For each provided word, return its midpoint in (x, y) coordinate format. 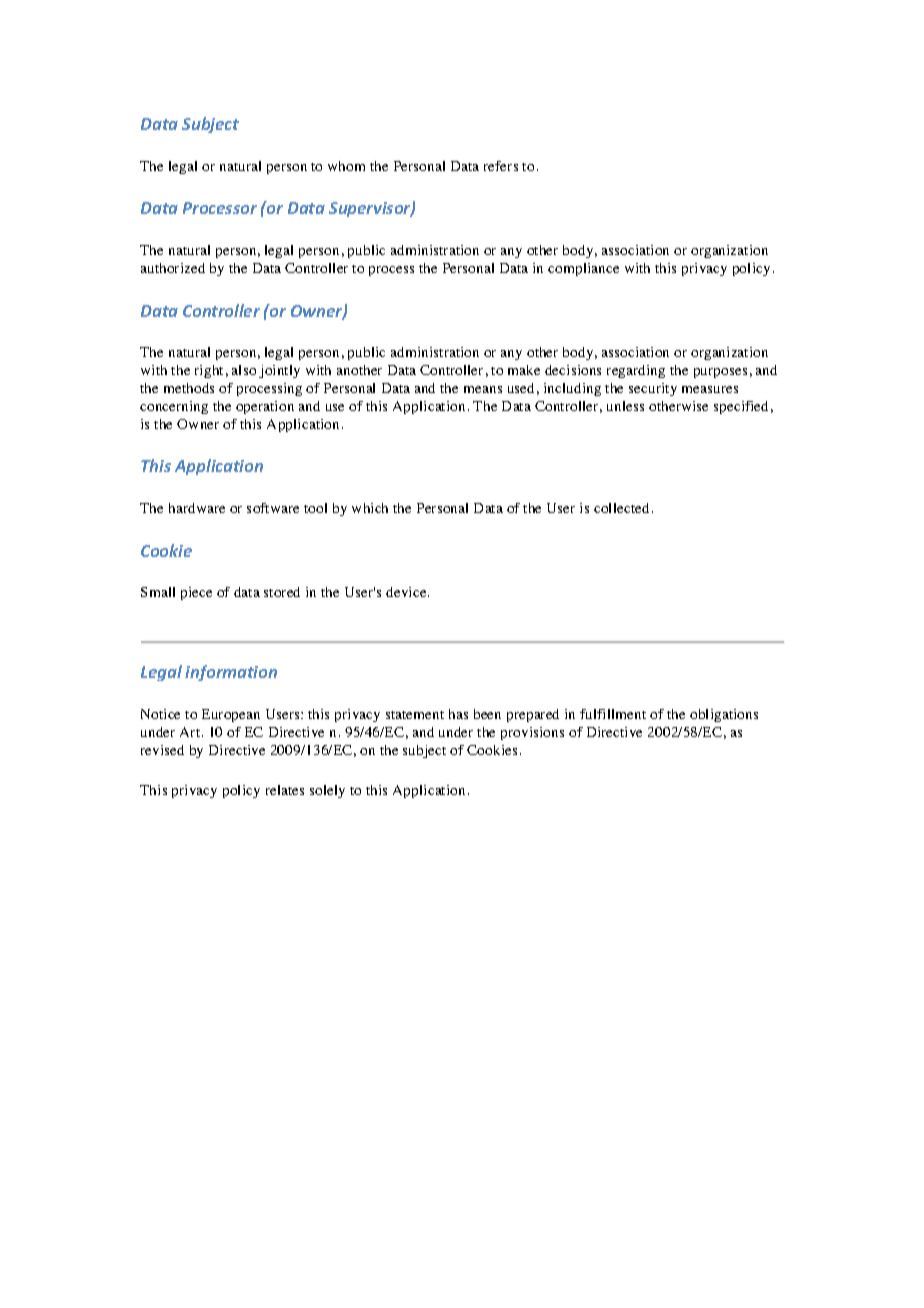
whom (346, 166)
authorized (173, 268)
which (370, 508)
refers (501, 166)
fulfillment (613, 714)
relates (285, 790)
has (458, 714)
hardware (197, 508)
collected (621, 508)
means (483, 389)
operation (265, 407)
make (524, 370)
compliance (583, 269)
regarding (636, 371)
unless (625, 406)
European (231, 715)
